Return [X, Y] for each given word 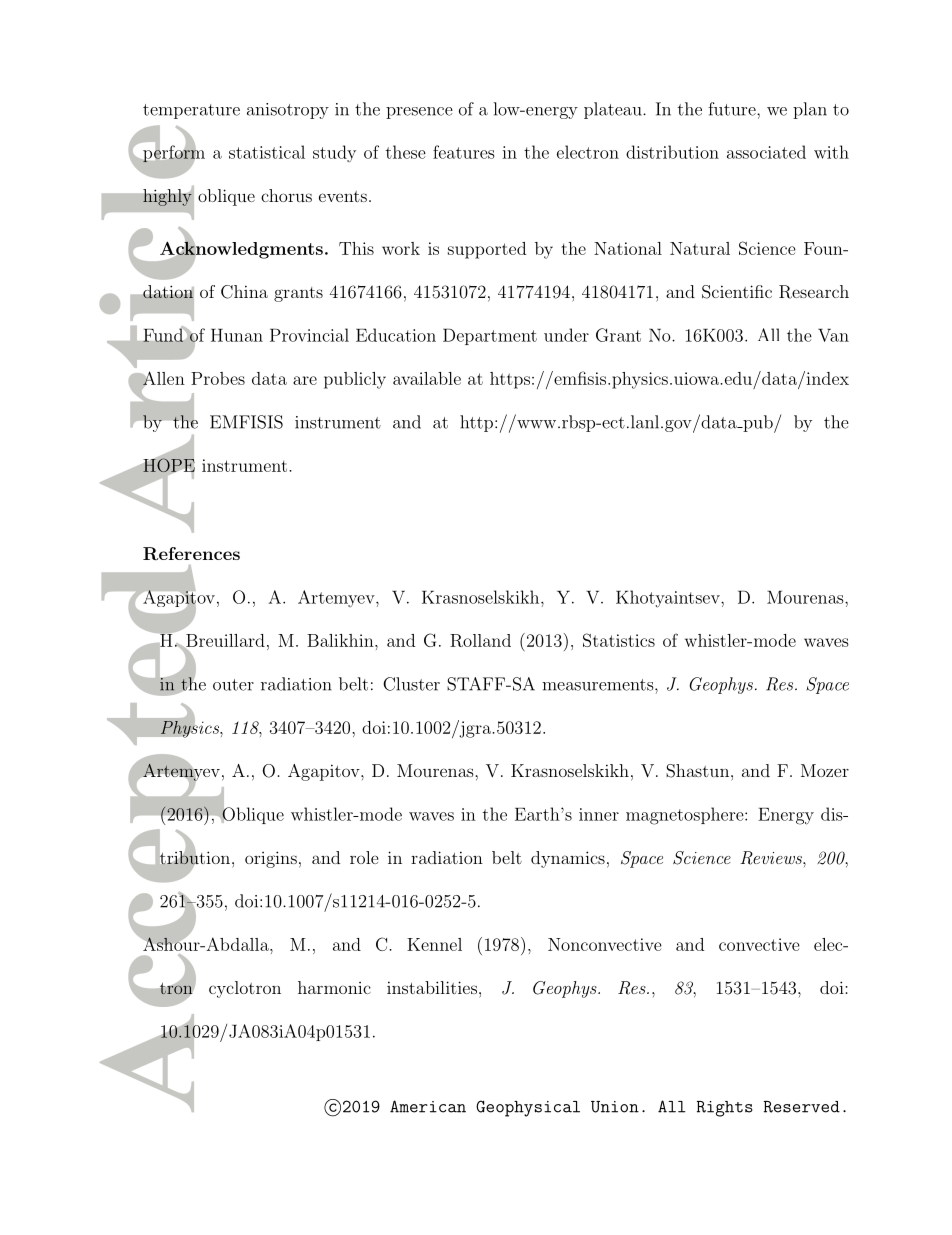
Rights [725, 1109]
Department [490, 336]
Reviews [772, 858]
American [428, 1106]
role [364, 857]
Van [833, 335]
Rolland [480, 640]
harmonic [334, 987]
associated [766, 152]
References [191, 553]
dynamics [568, 859]
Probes [218, 378]
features [464, 152]
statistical [267, 152]
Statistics [619, 640]
